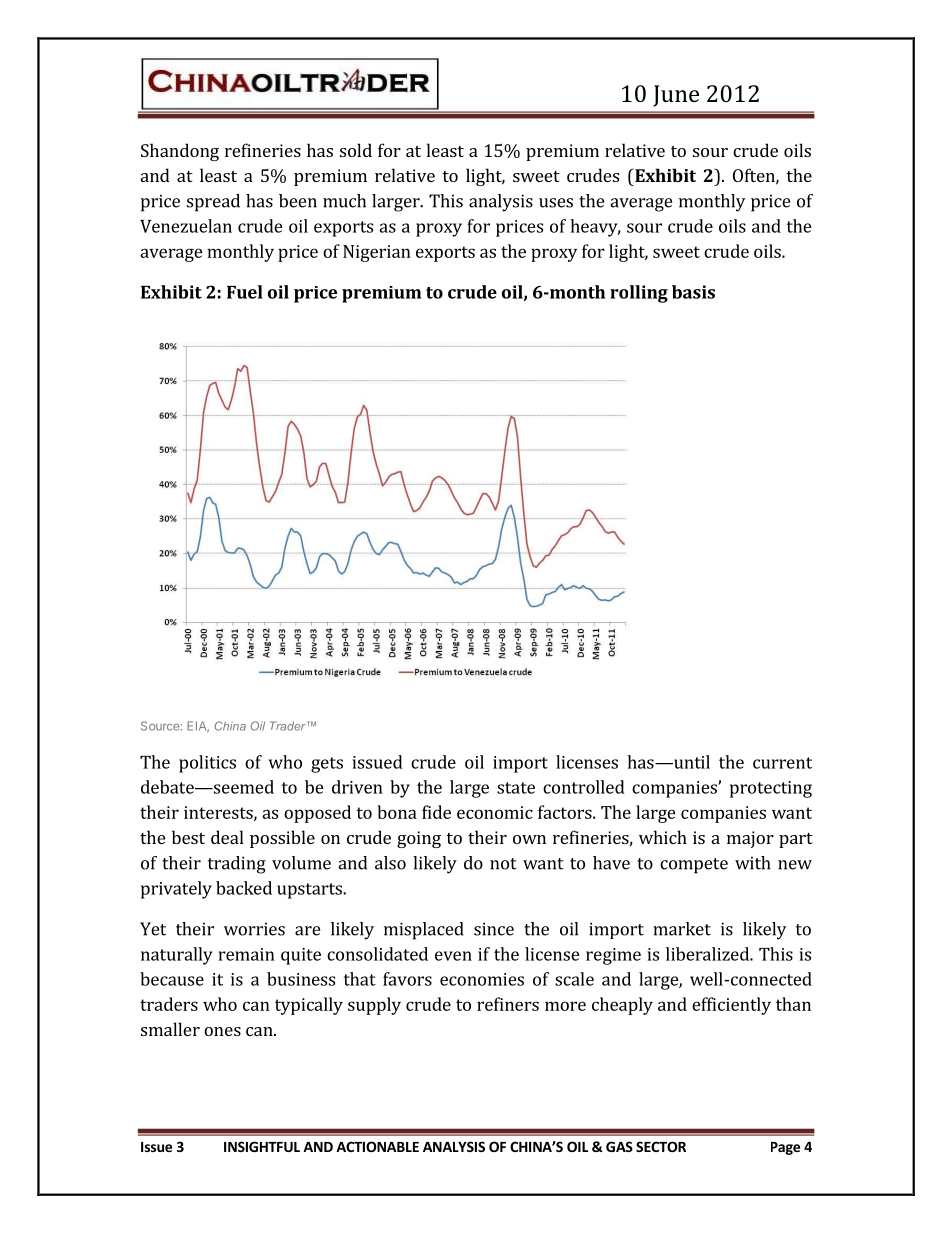 The image size is (952, 1233). I want to click on current, so click(782, 763).
